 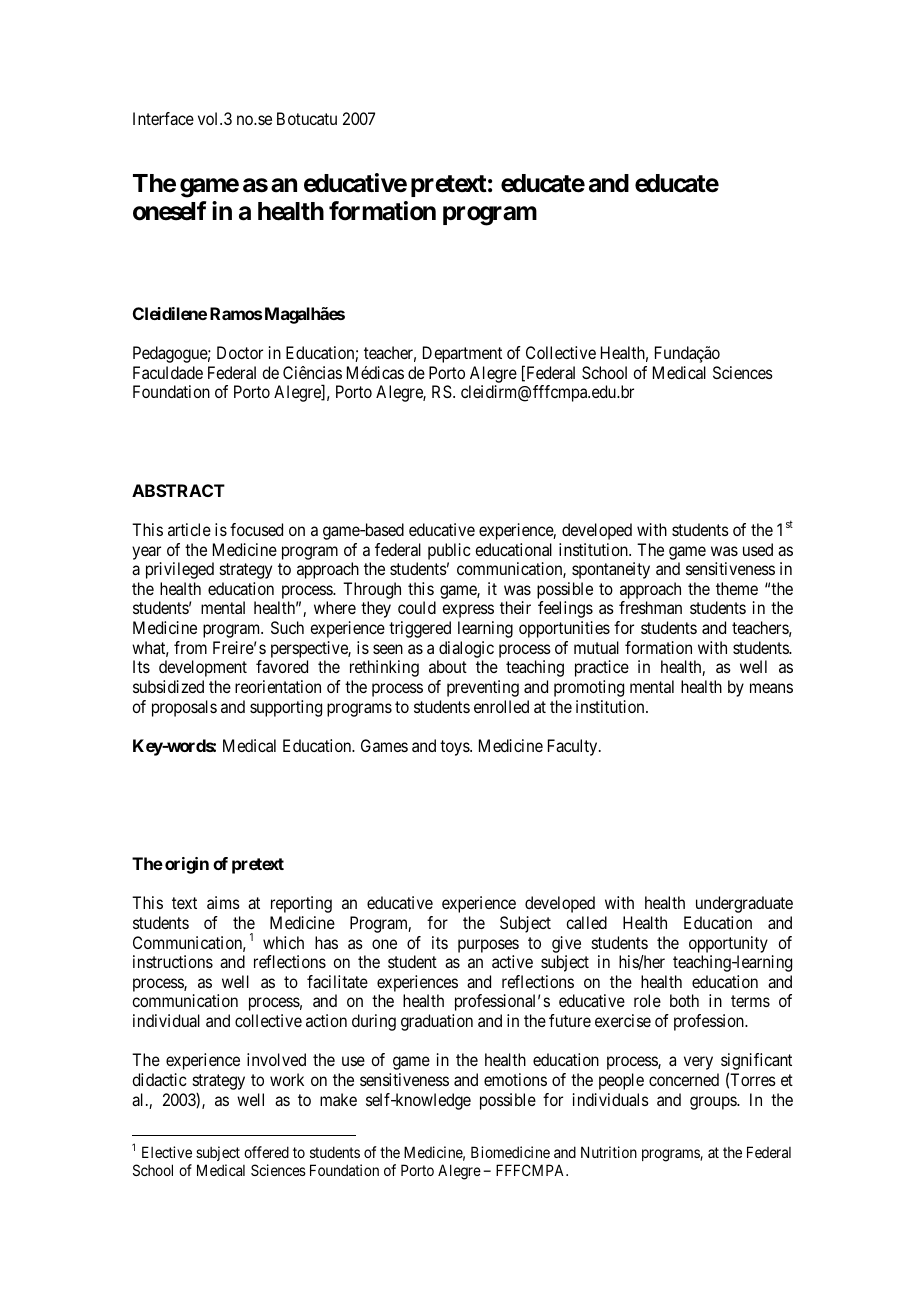 What do you see at coordinates (650, 607) in the document?
I see `freshman` at bounding box center [650, 607].
